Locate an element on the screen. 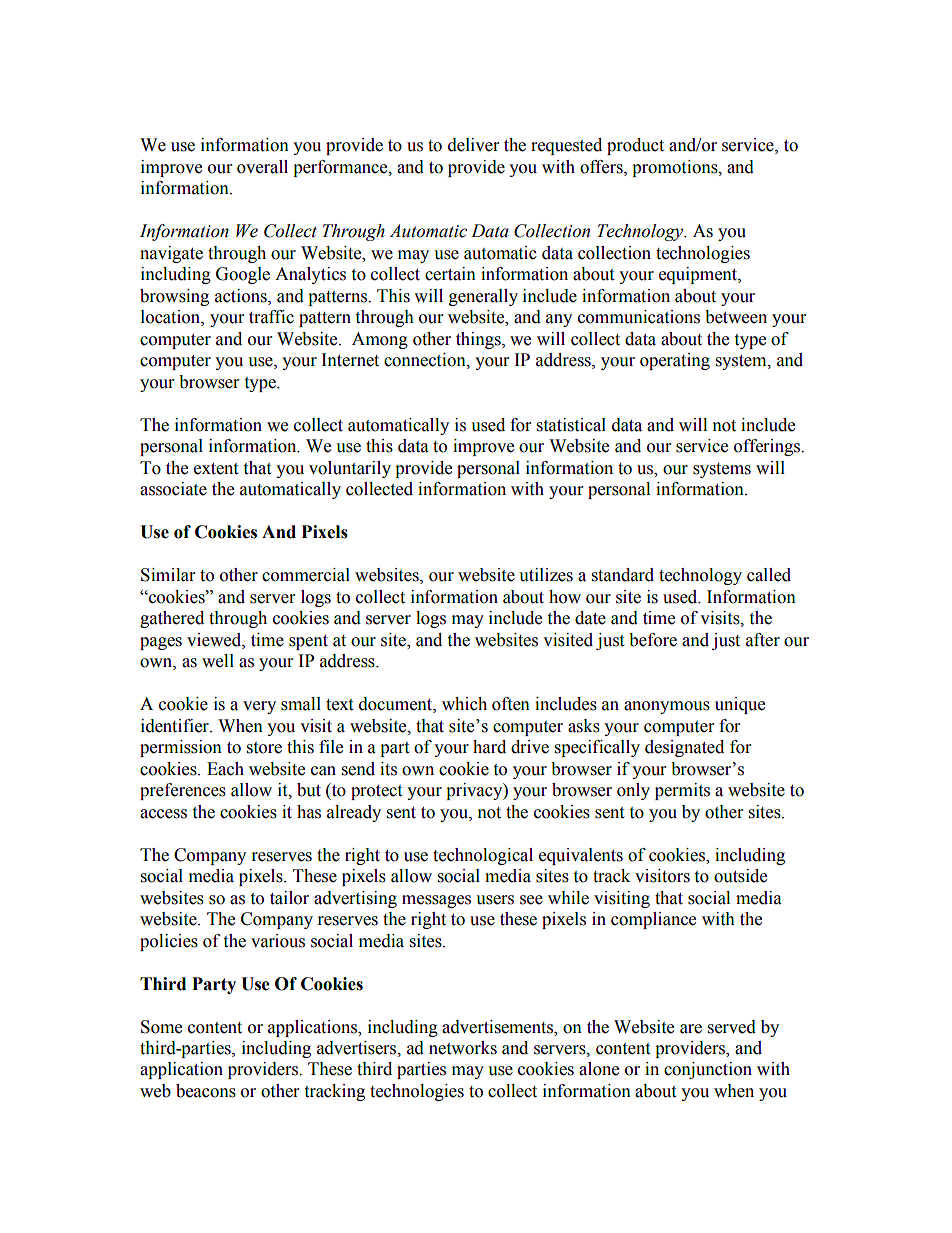  deliver is located at coordinates (473, 145).
